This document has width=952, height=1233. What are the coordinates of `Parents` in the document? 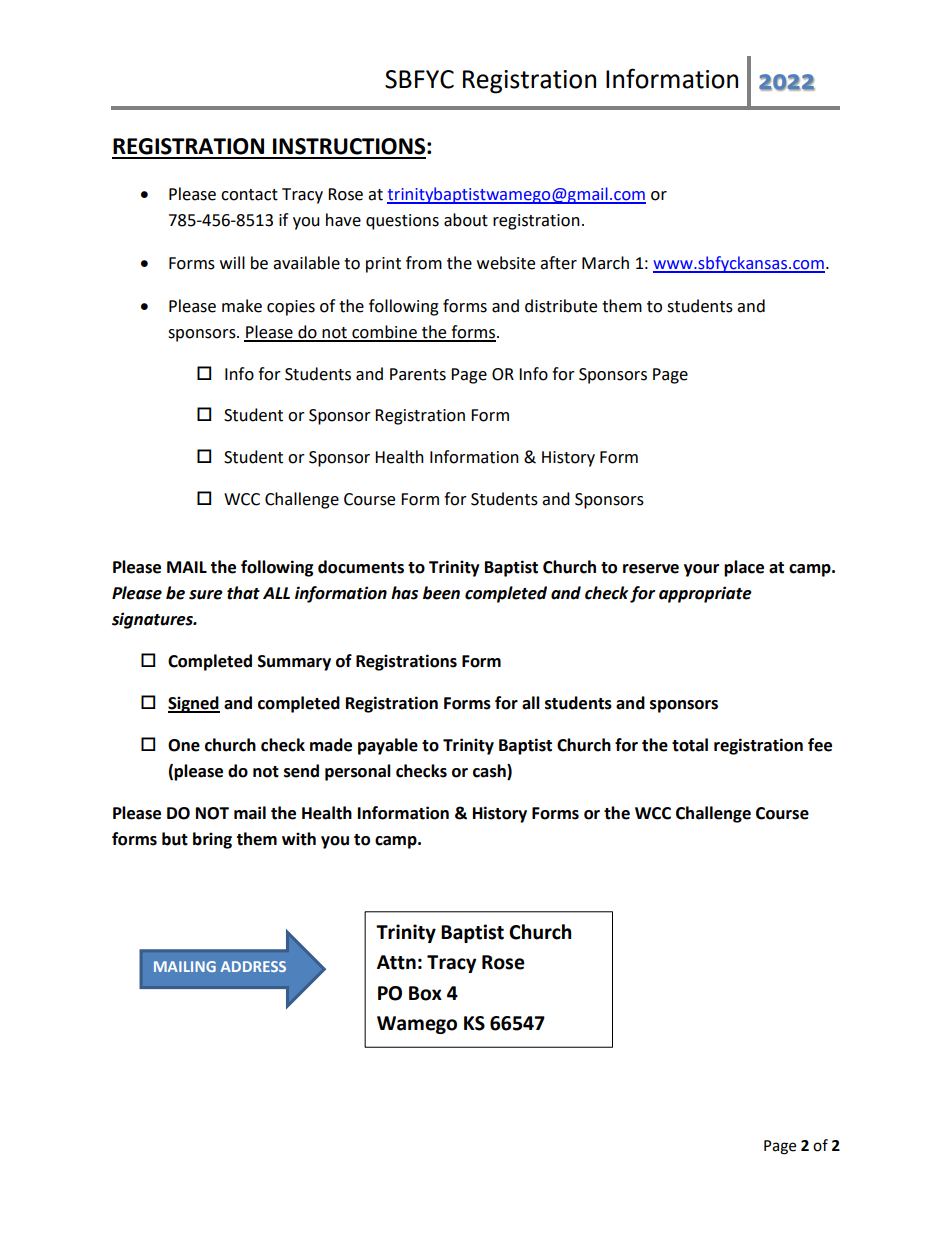 It's located at (418, 374).
